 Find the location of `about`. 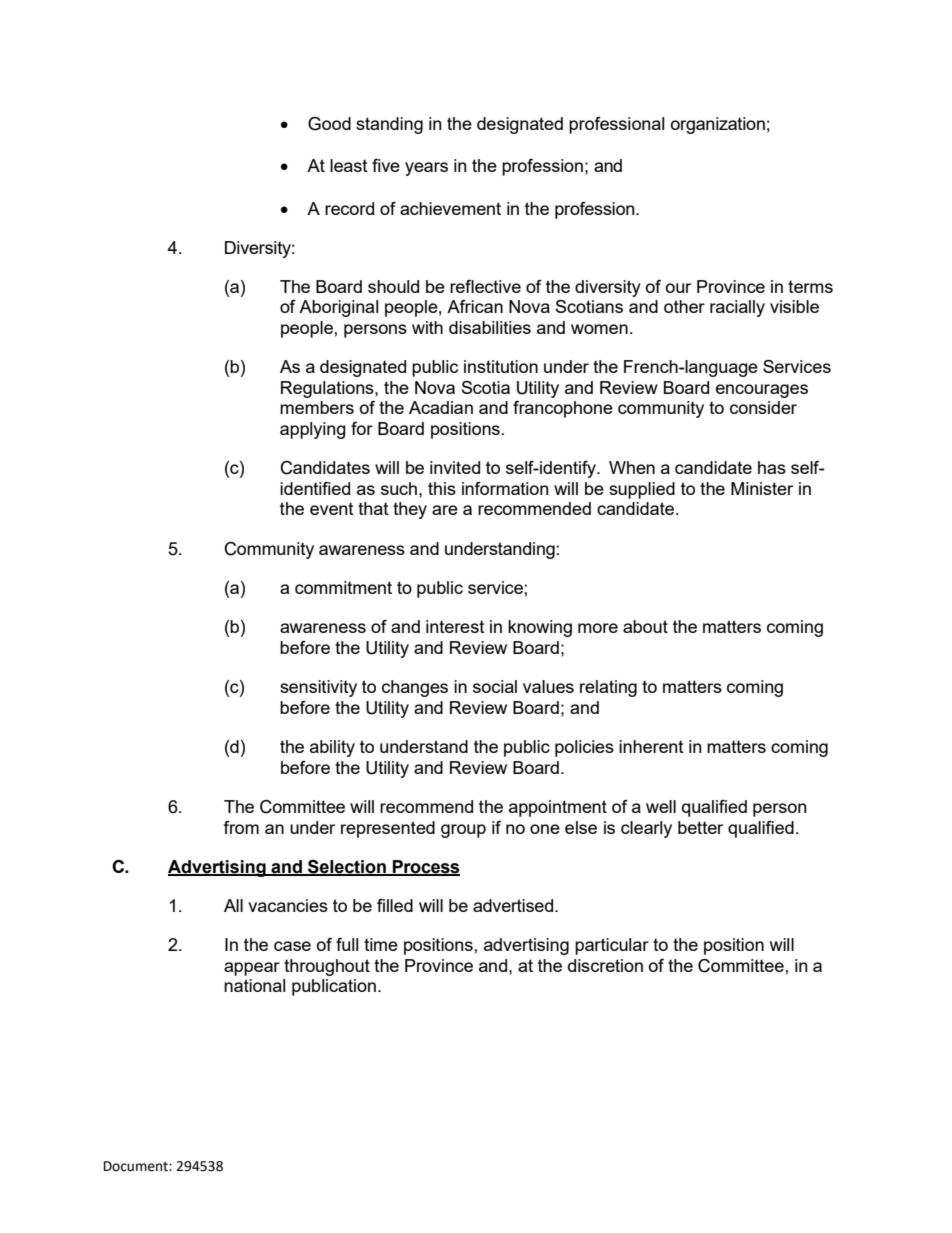

about is located at coordinates (645, 626).
